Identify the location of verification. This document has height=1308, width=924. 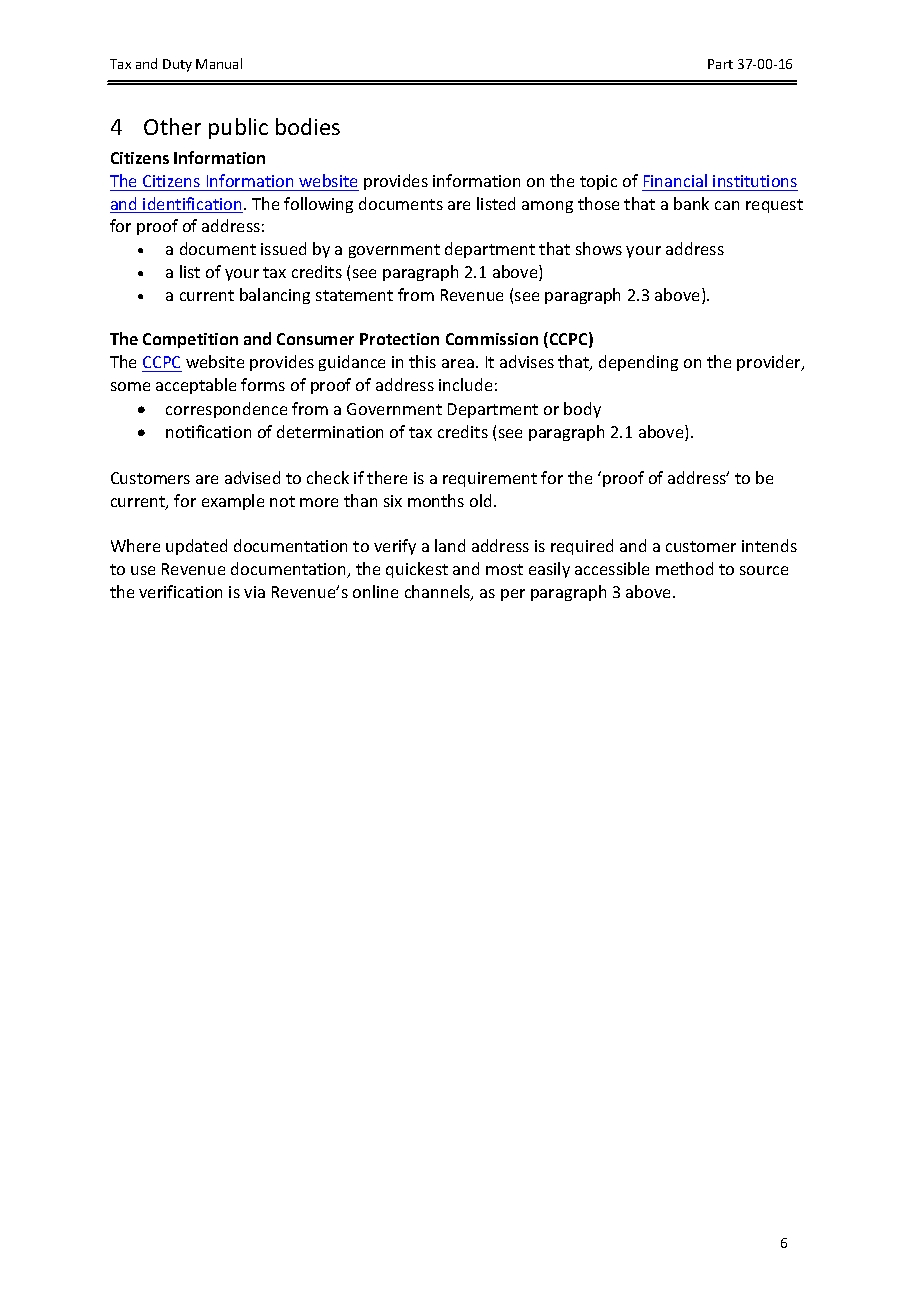
(180, 591).
